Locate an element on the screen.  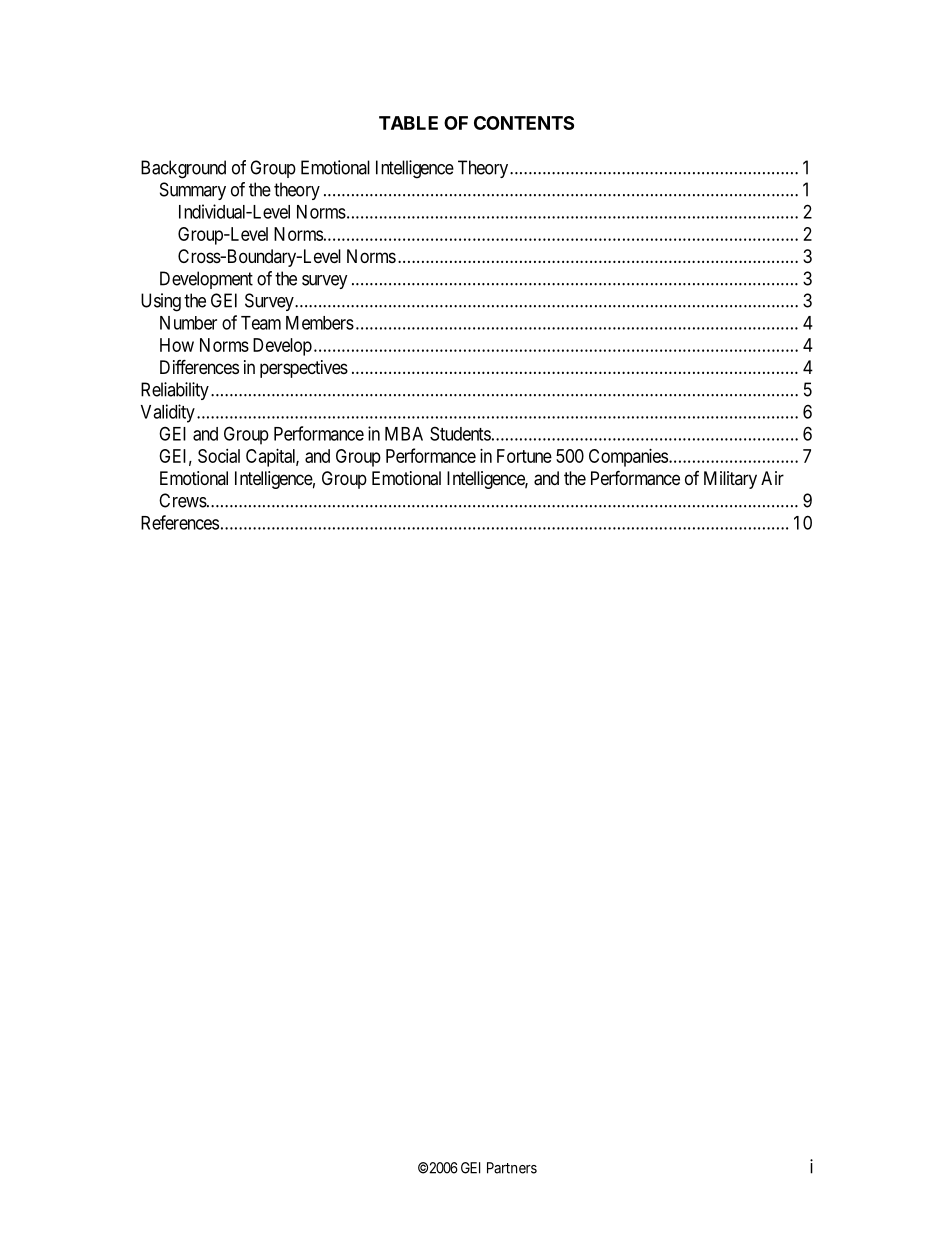
Military is located at coordinates (730, 480).
